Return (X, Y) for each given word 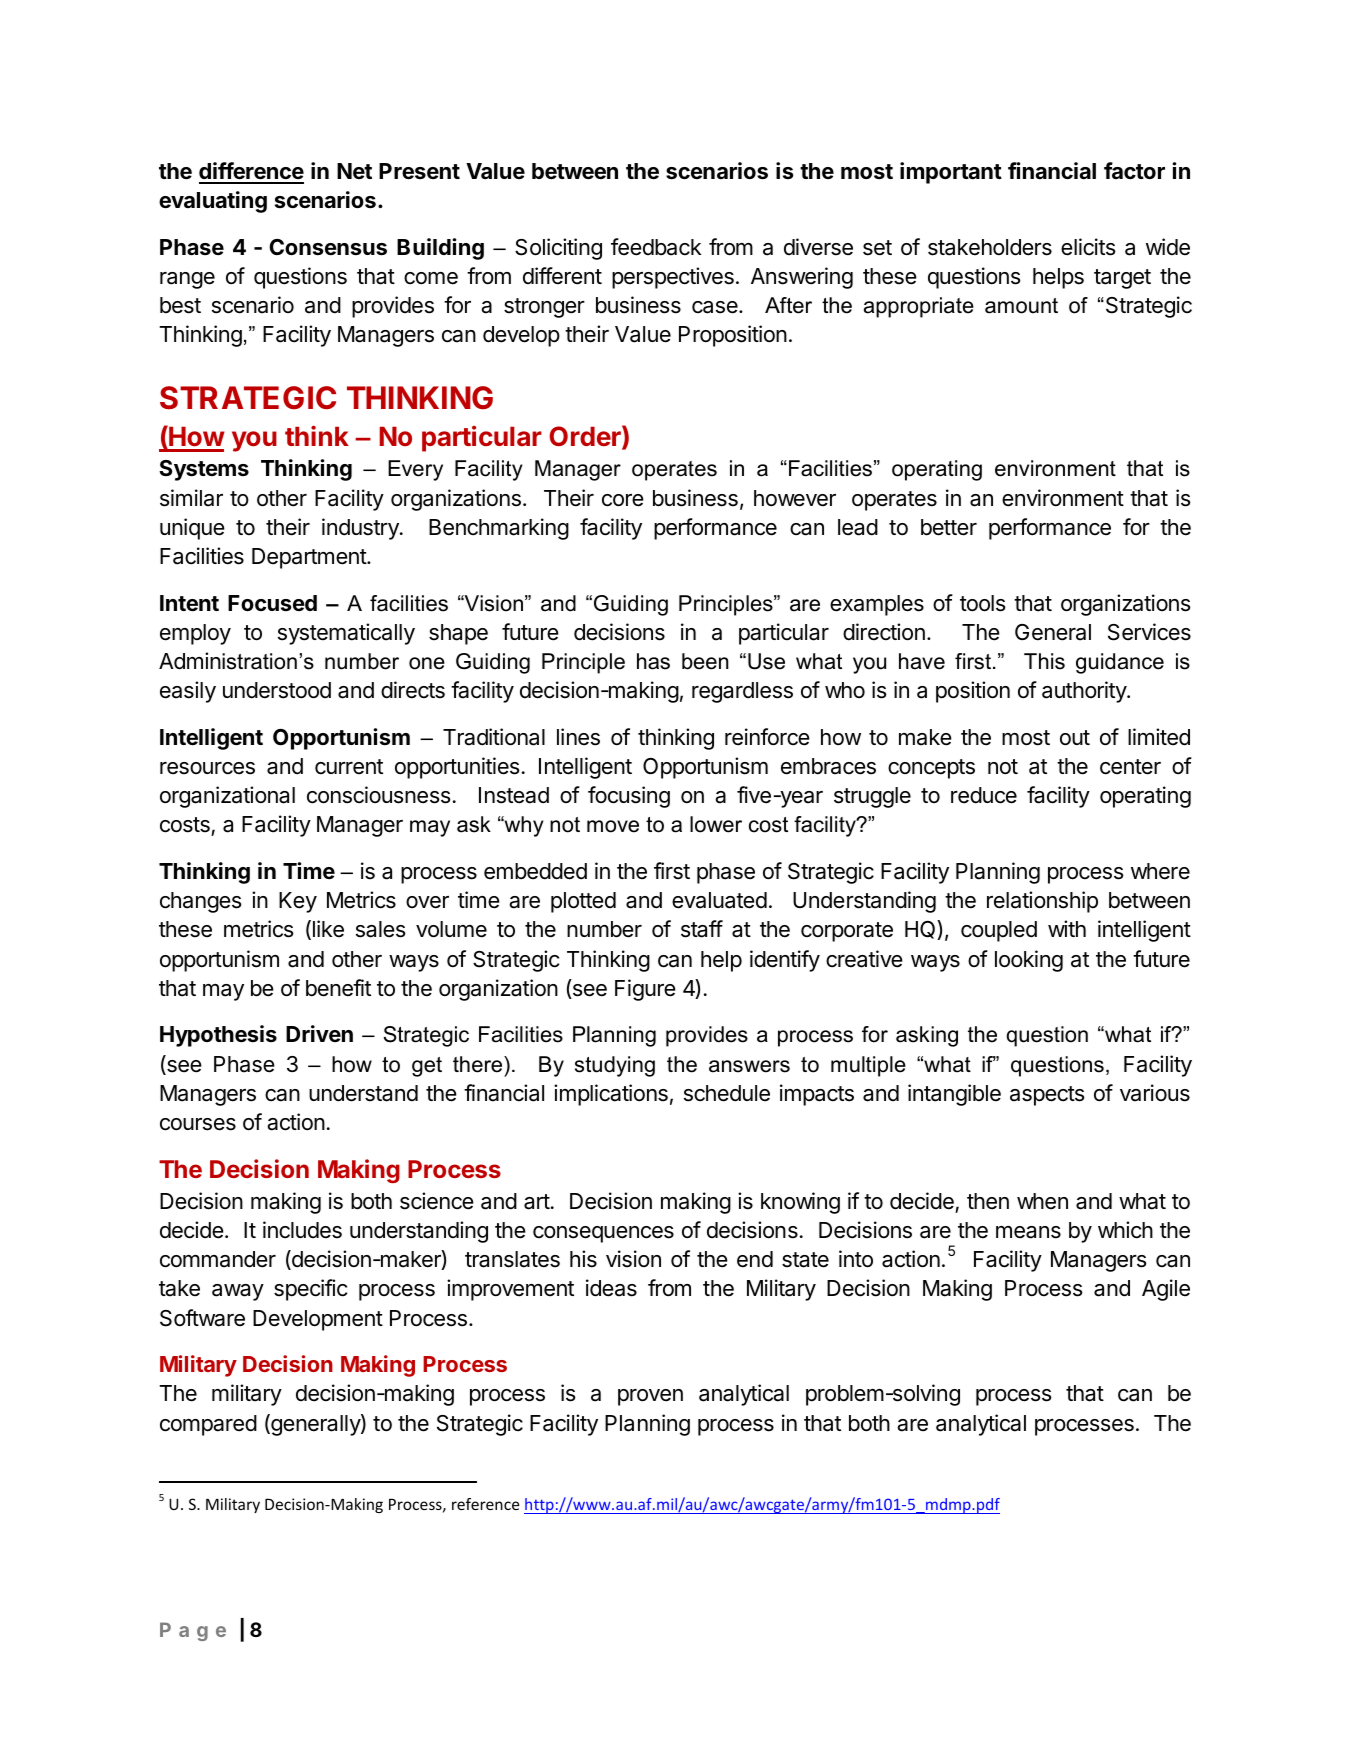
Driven (319, 1033)
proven (650, 1397)
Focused (272, 603)
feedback (656, 247)
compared (208, 1425)
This (1044, 661)
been (705, 661)
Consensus (328, 247)
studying (615, 1066)
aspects (1047, 1096)
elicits (1088, 247)
